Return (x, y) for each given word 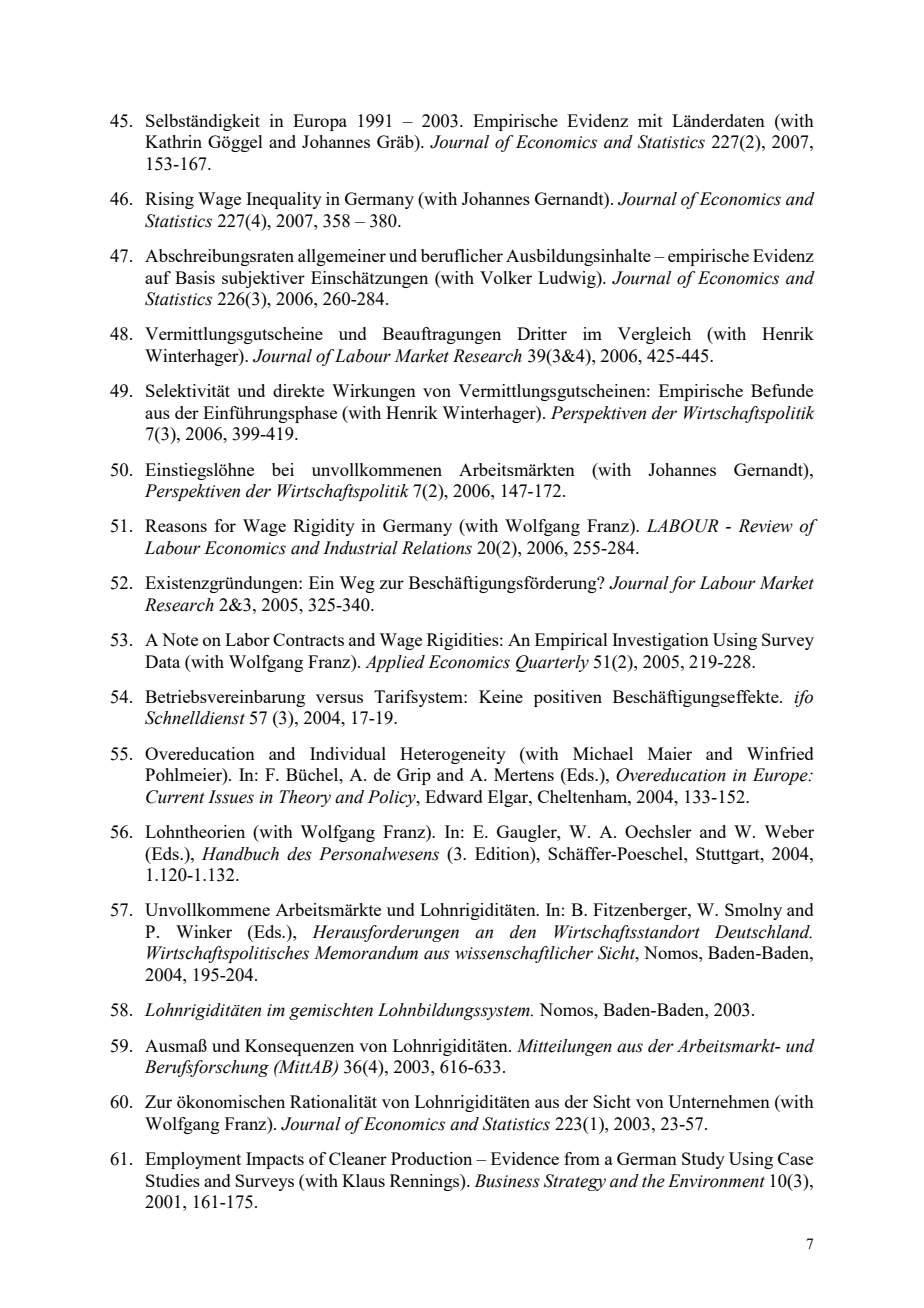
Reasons (176, 525)
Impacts (275, 1160)
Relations (437, 548)
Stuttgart (729, 855)
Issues (231, 797)
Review (765, 526)
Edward (454, 796)
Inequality (284, 200)
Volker (506, 277)
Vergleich (654, 335)
